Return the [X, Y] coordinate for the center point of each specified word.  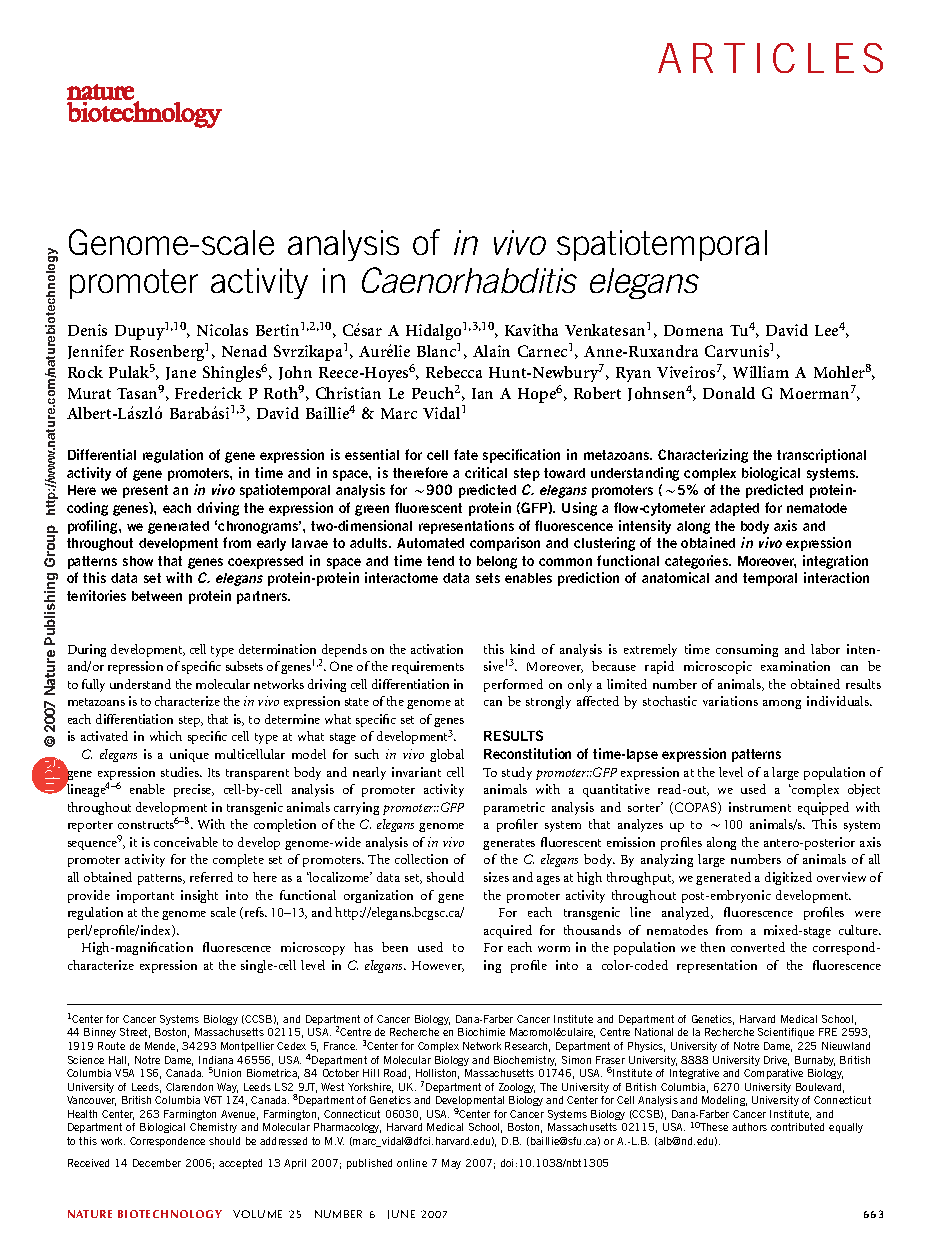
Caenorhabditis [469, 280]
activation [437, 649]
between [157, 596]
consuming [747, 650]
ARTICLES [770, 58]
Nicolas [222, 330]
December [157, 1163]
